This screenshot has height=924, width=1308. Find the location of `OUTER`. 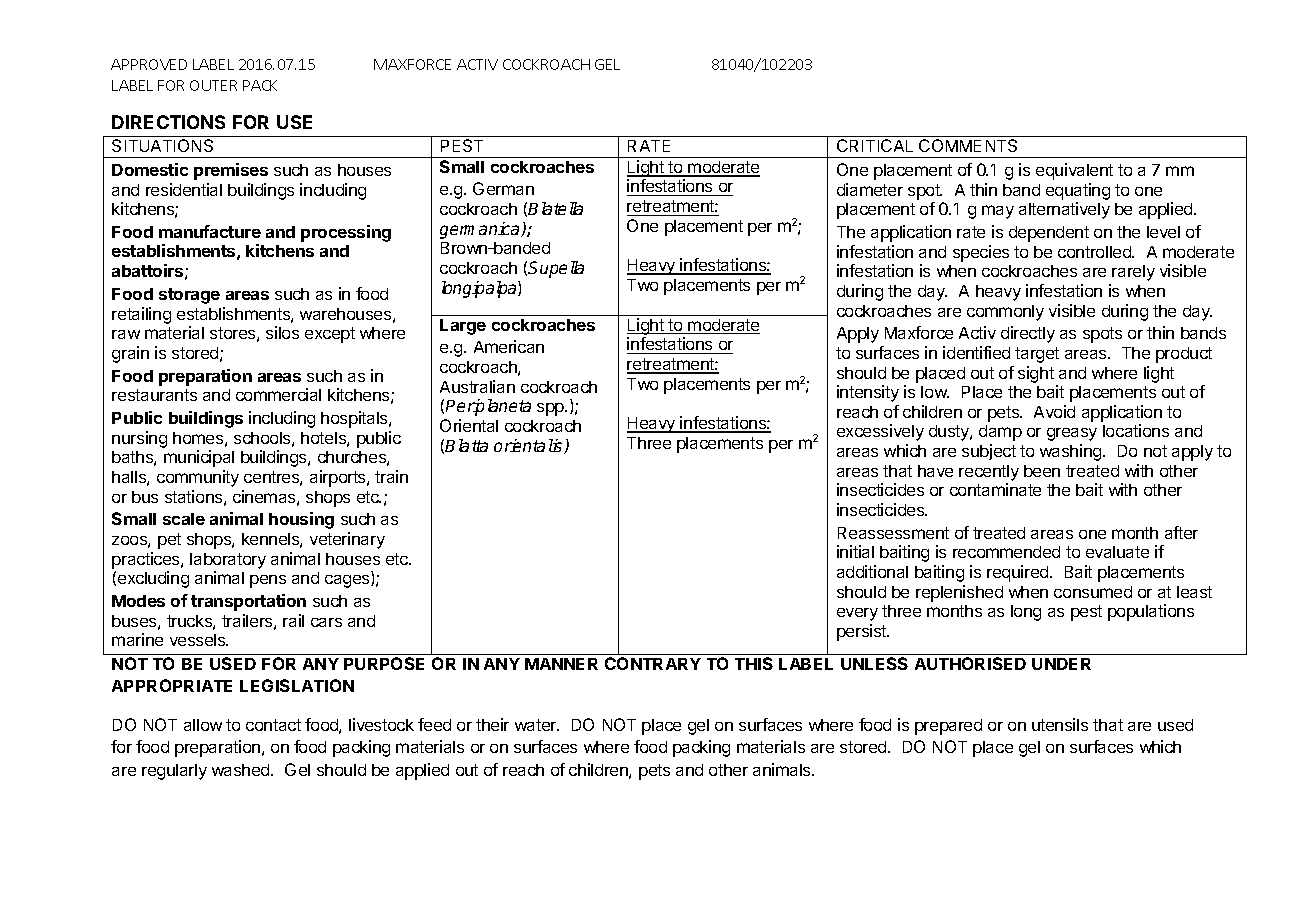

OUTER is located at coordinates (213, 85).
